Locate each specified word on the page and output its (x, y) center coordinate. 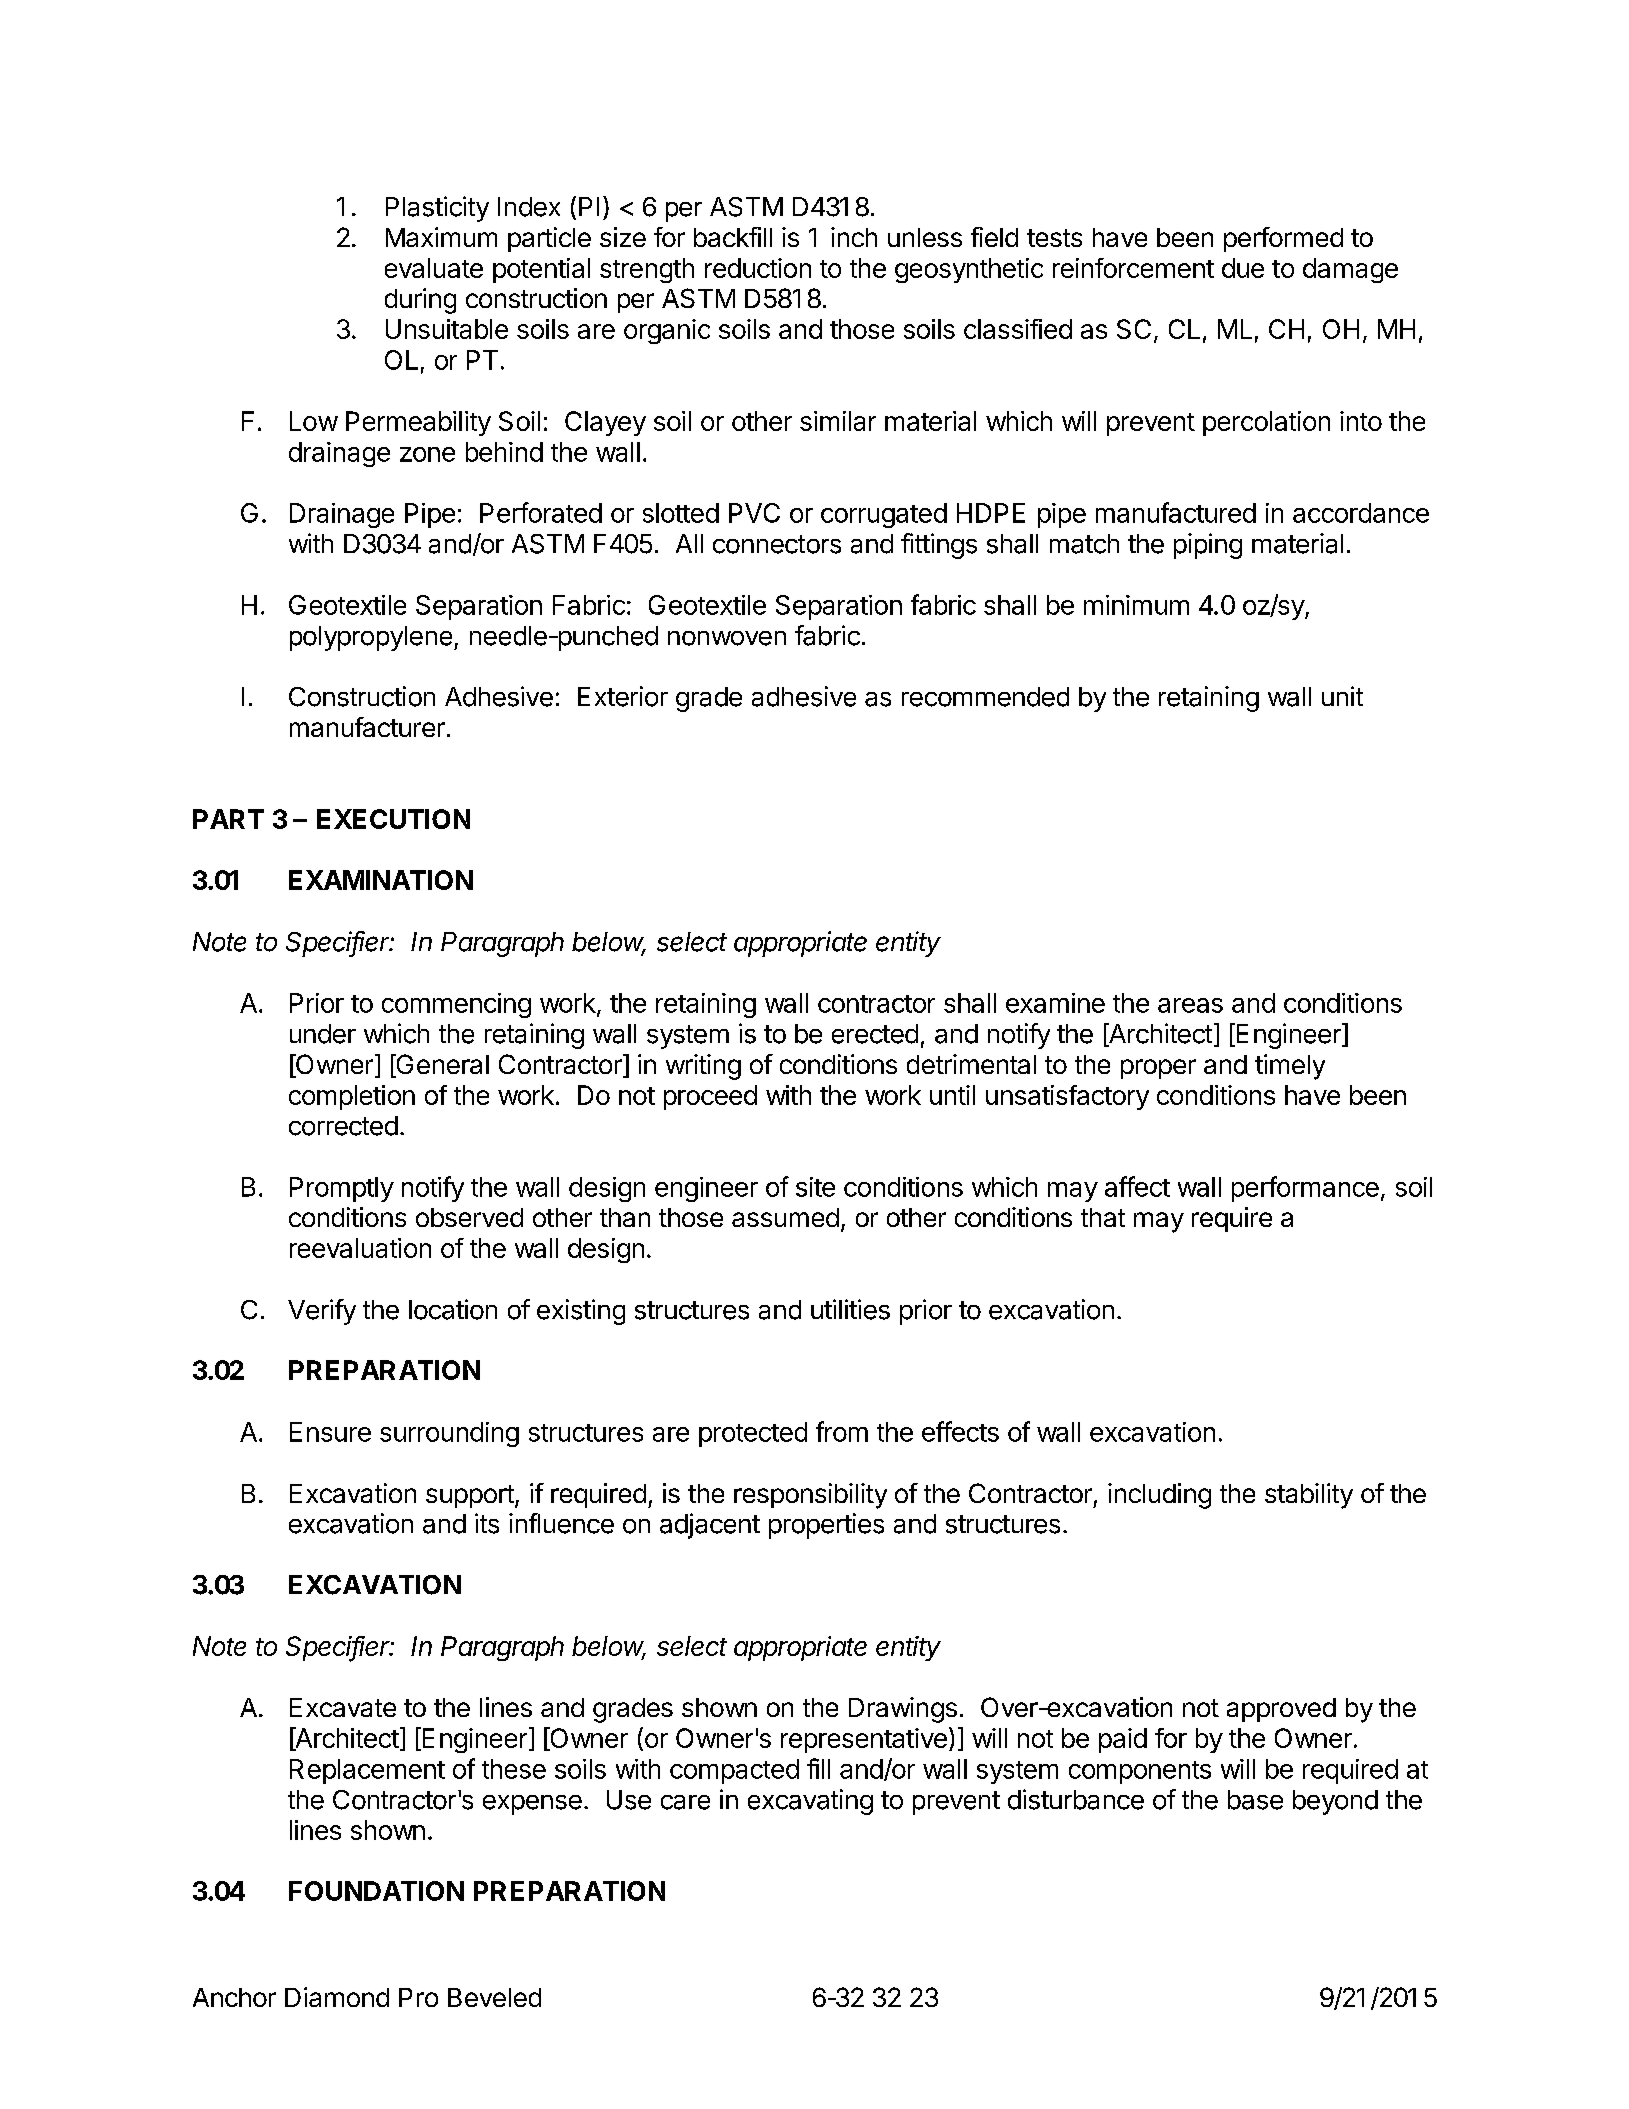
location (453, 1309)
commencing (456, 1005)
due (1243, 268)
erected (875, 1034)
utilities (850, 1309)
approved (1281, 1710)
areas (1190, 1005)
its (487, 1523)
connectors (777, 544)
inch (854, 237)
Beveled (494, 1997)
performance (1305, 1189)
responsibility (810, 1496)
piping (1208, 546)
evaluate (434, 268)
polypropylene (371, 638)
